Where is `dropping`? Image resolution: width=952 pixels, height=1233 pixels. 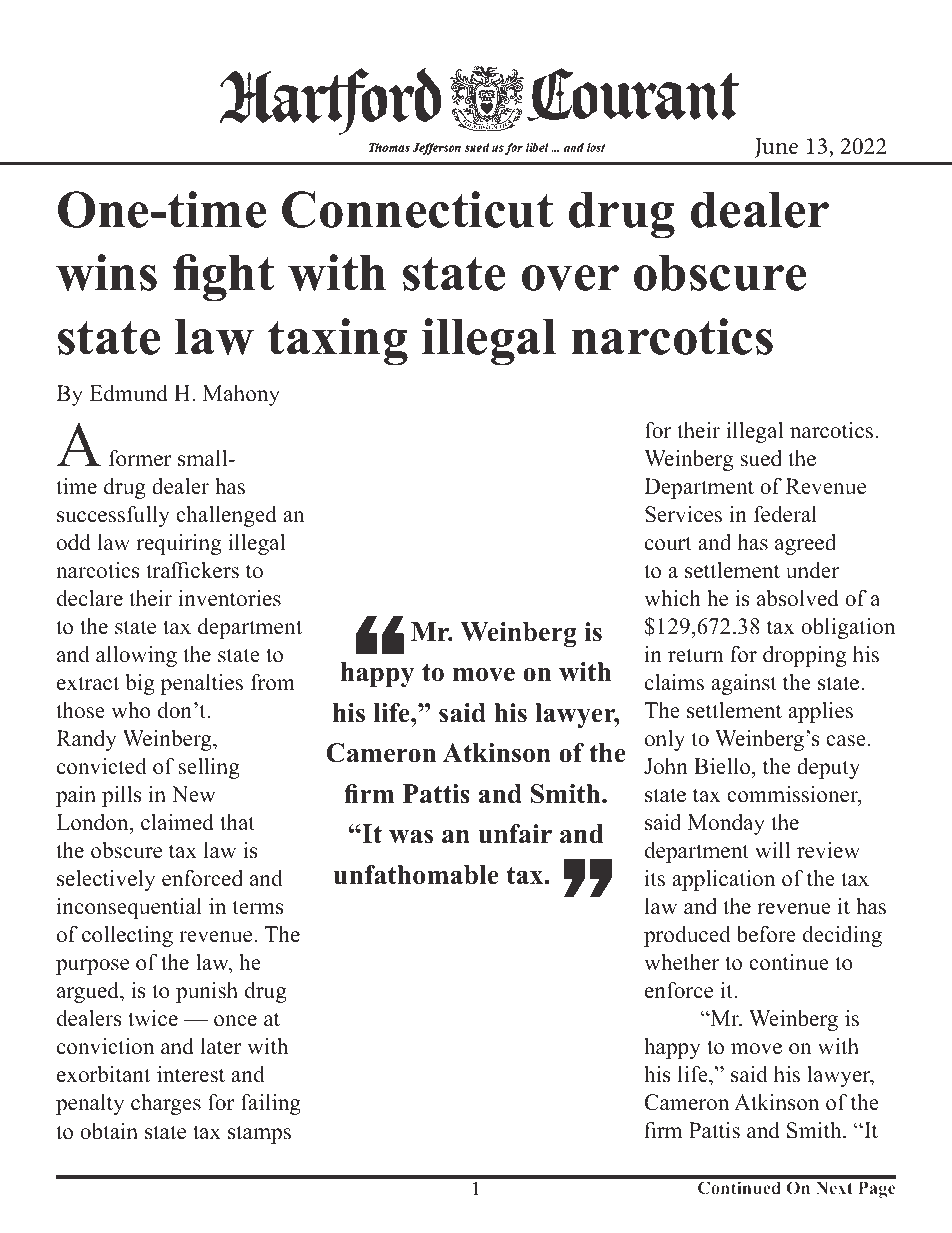
dropping is located at coordinates (804, 656).
